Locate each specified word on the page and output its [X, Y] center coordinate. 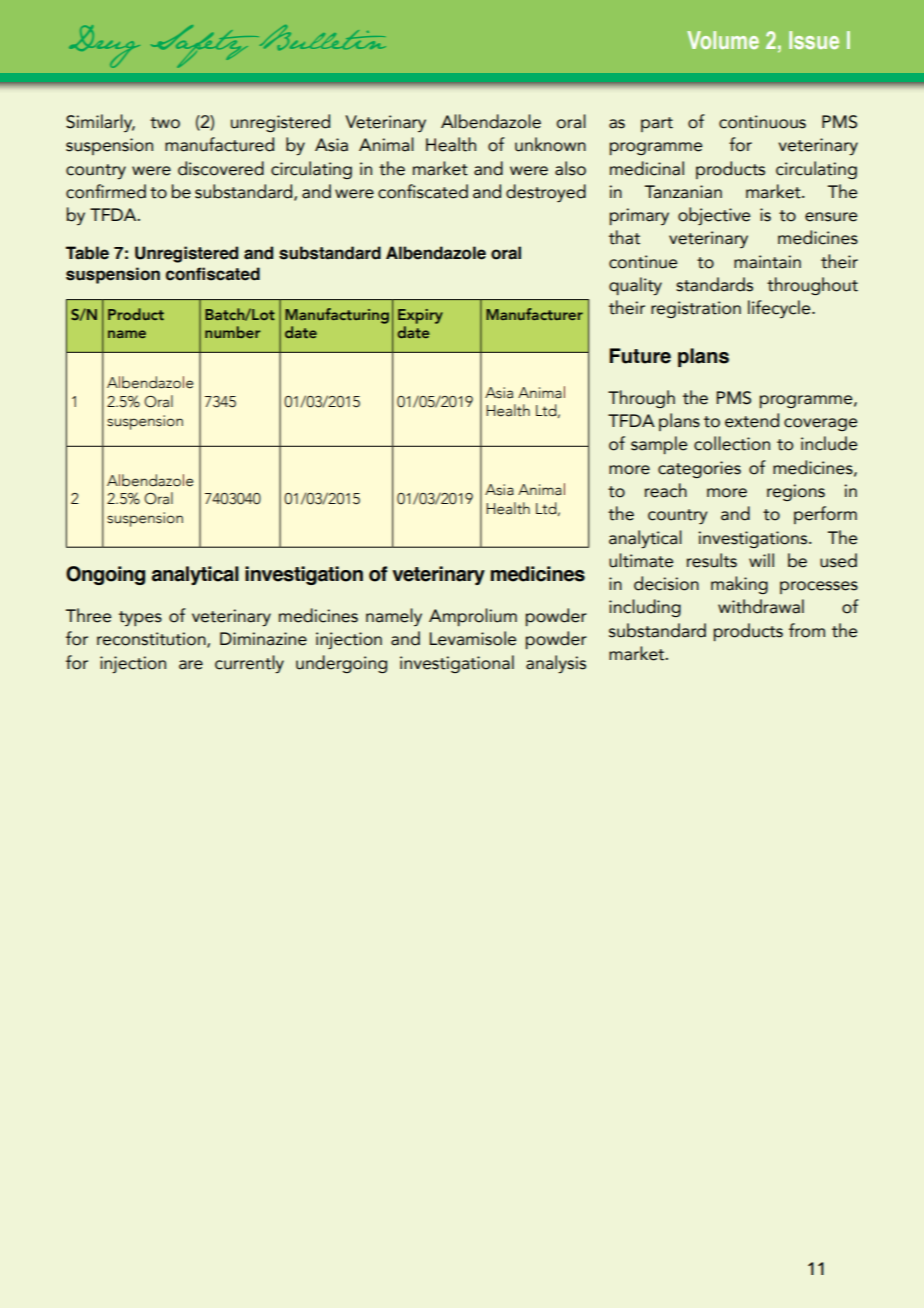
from [807, 630]
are [191, 665]
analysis [556, 664]
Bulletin [321, 38]
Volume [723, 40]
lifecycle [780, 309]
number [233, 332]
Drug [104, 46]
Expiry [420, 316]
